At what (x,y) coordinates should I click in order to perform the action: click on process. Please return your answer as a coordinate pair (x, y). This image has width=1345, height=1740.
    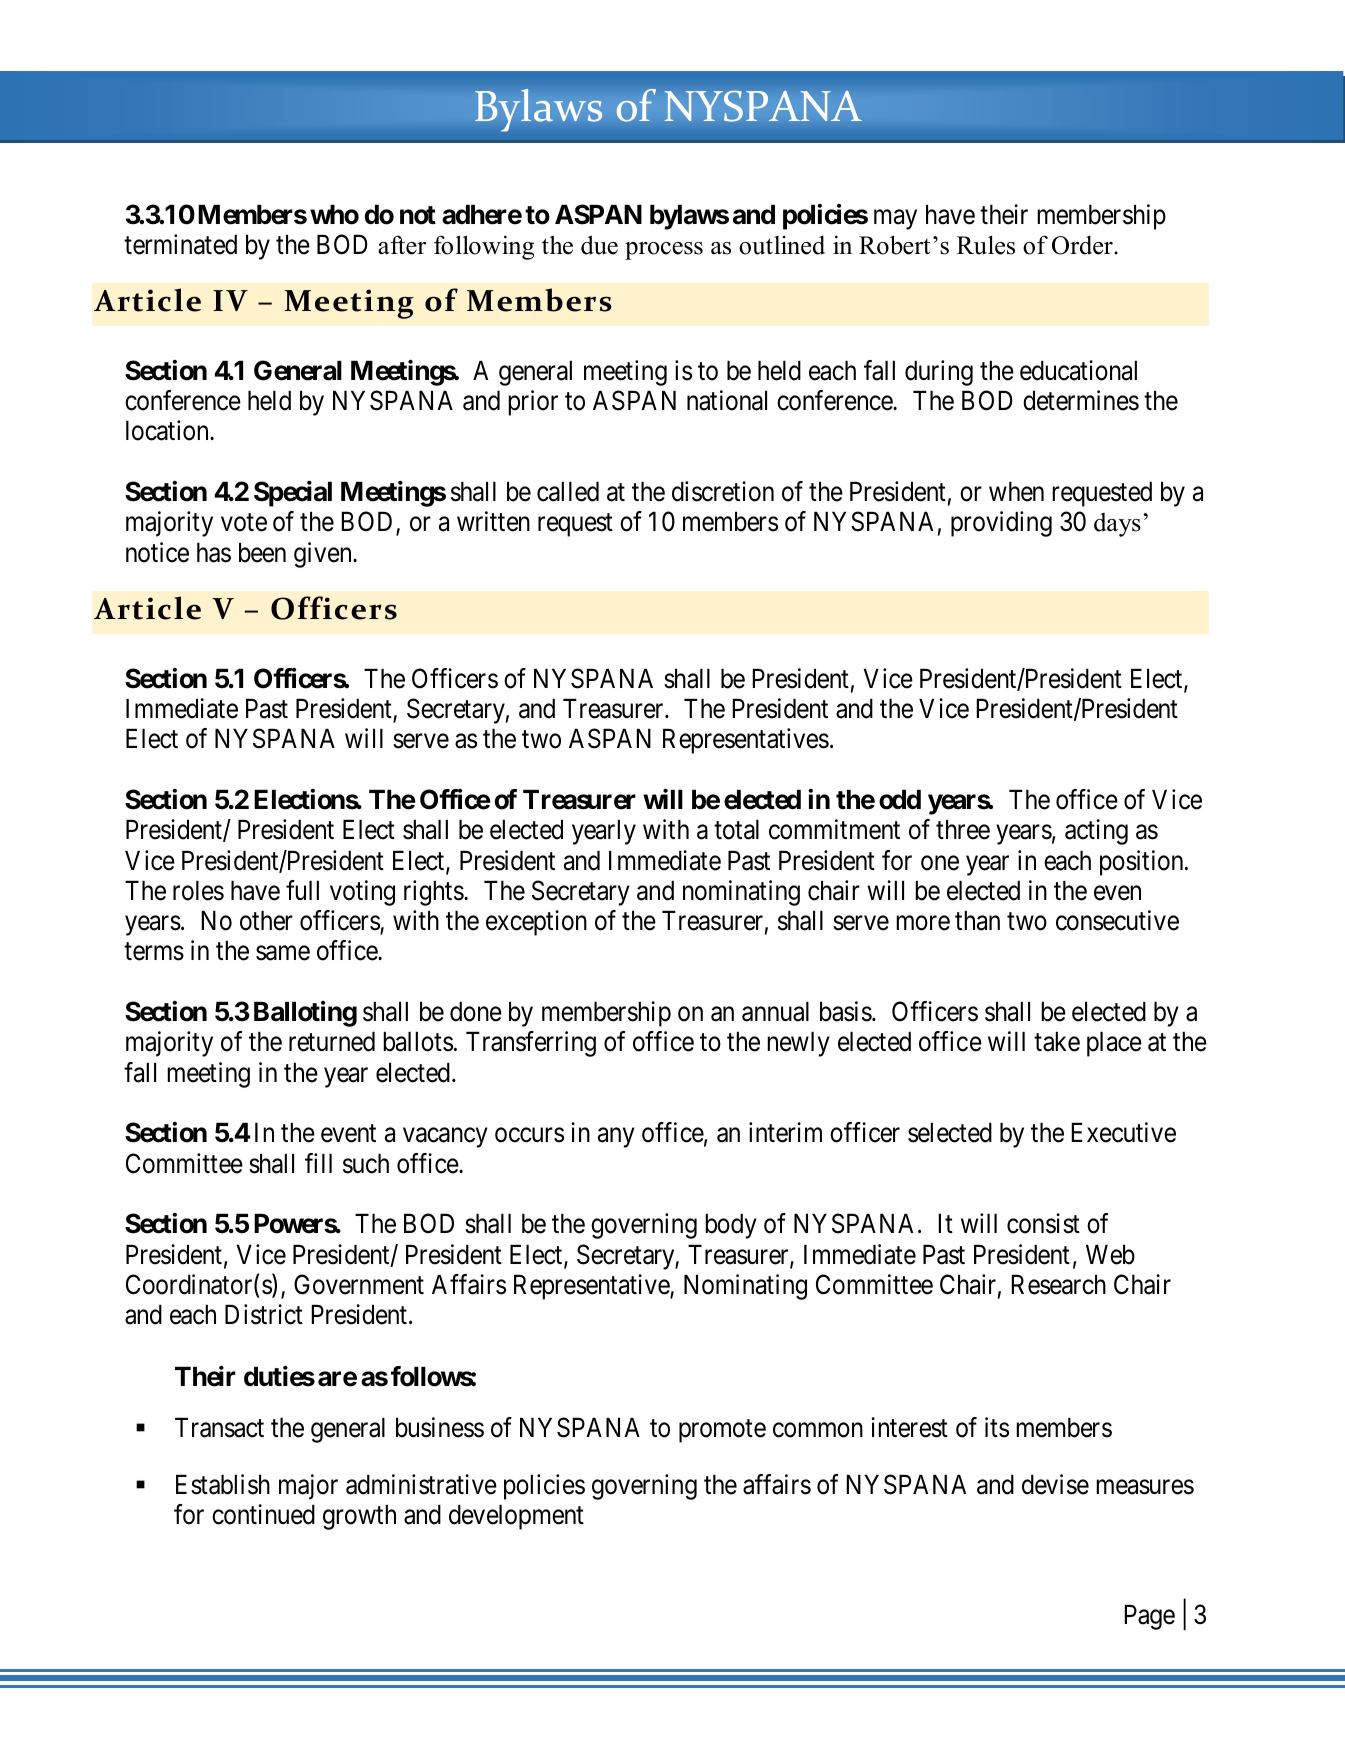
    Looking at the image, I should click on (664, 251).
